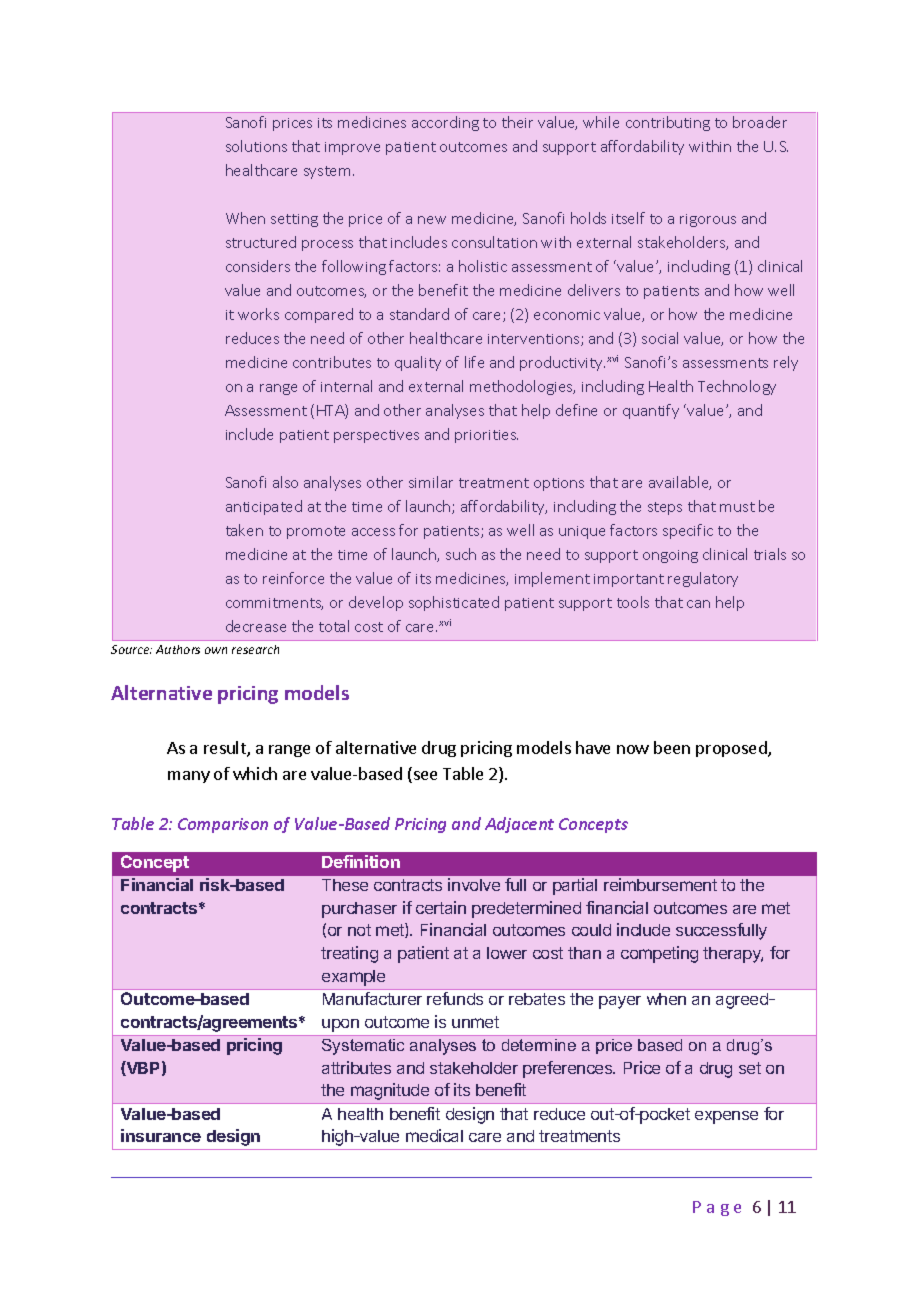  Describe the element at coordinates (445, 123) in the image. I see `according` at that location.
